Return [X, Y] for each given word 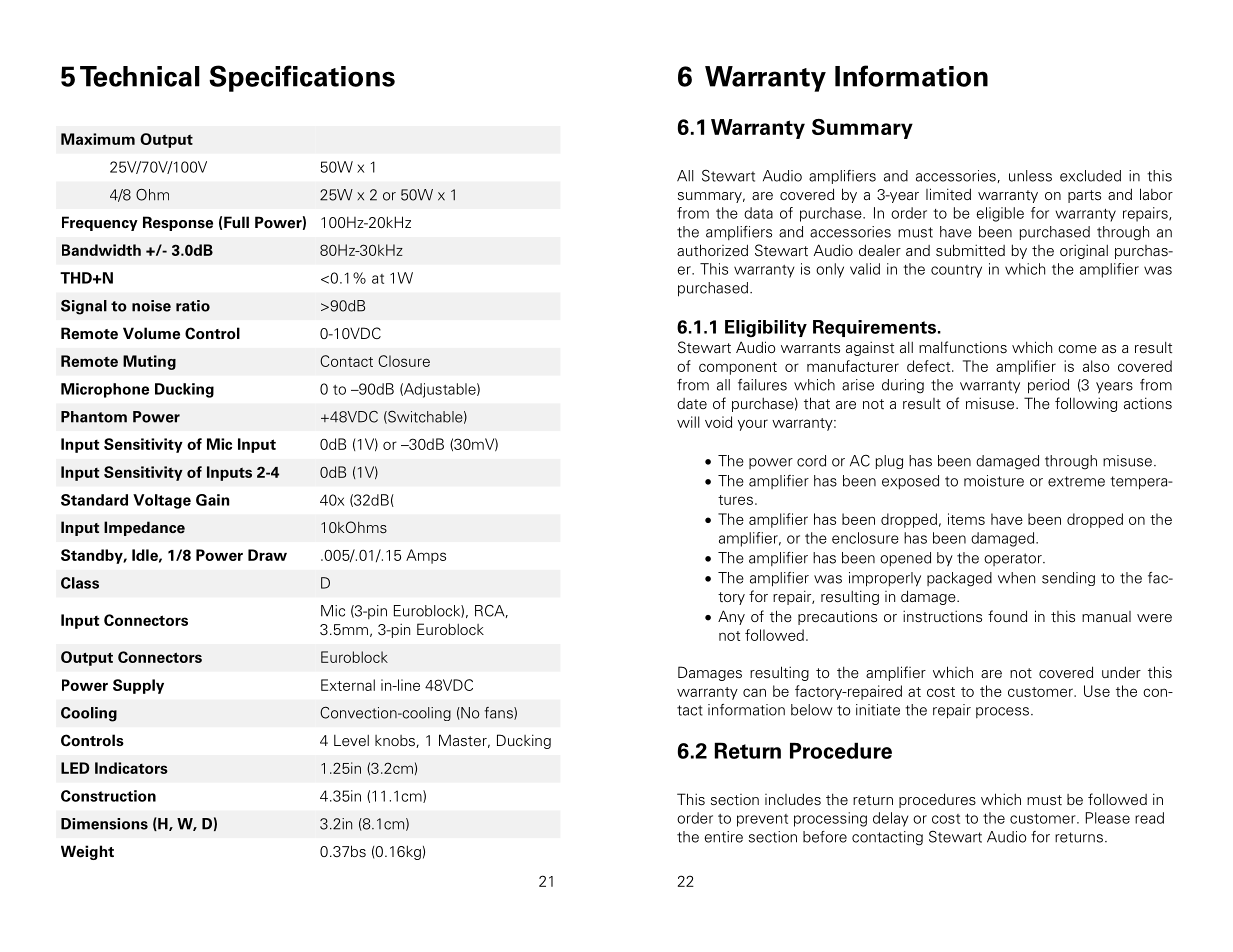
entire [724, 837]
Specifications [302, 78]
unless [1030, 176]
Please [1108, 818]
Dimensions [104, 824]
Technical [140, 76]
